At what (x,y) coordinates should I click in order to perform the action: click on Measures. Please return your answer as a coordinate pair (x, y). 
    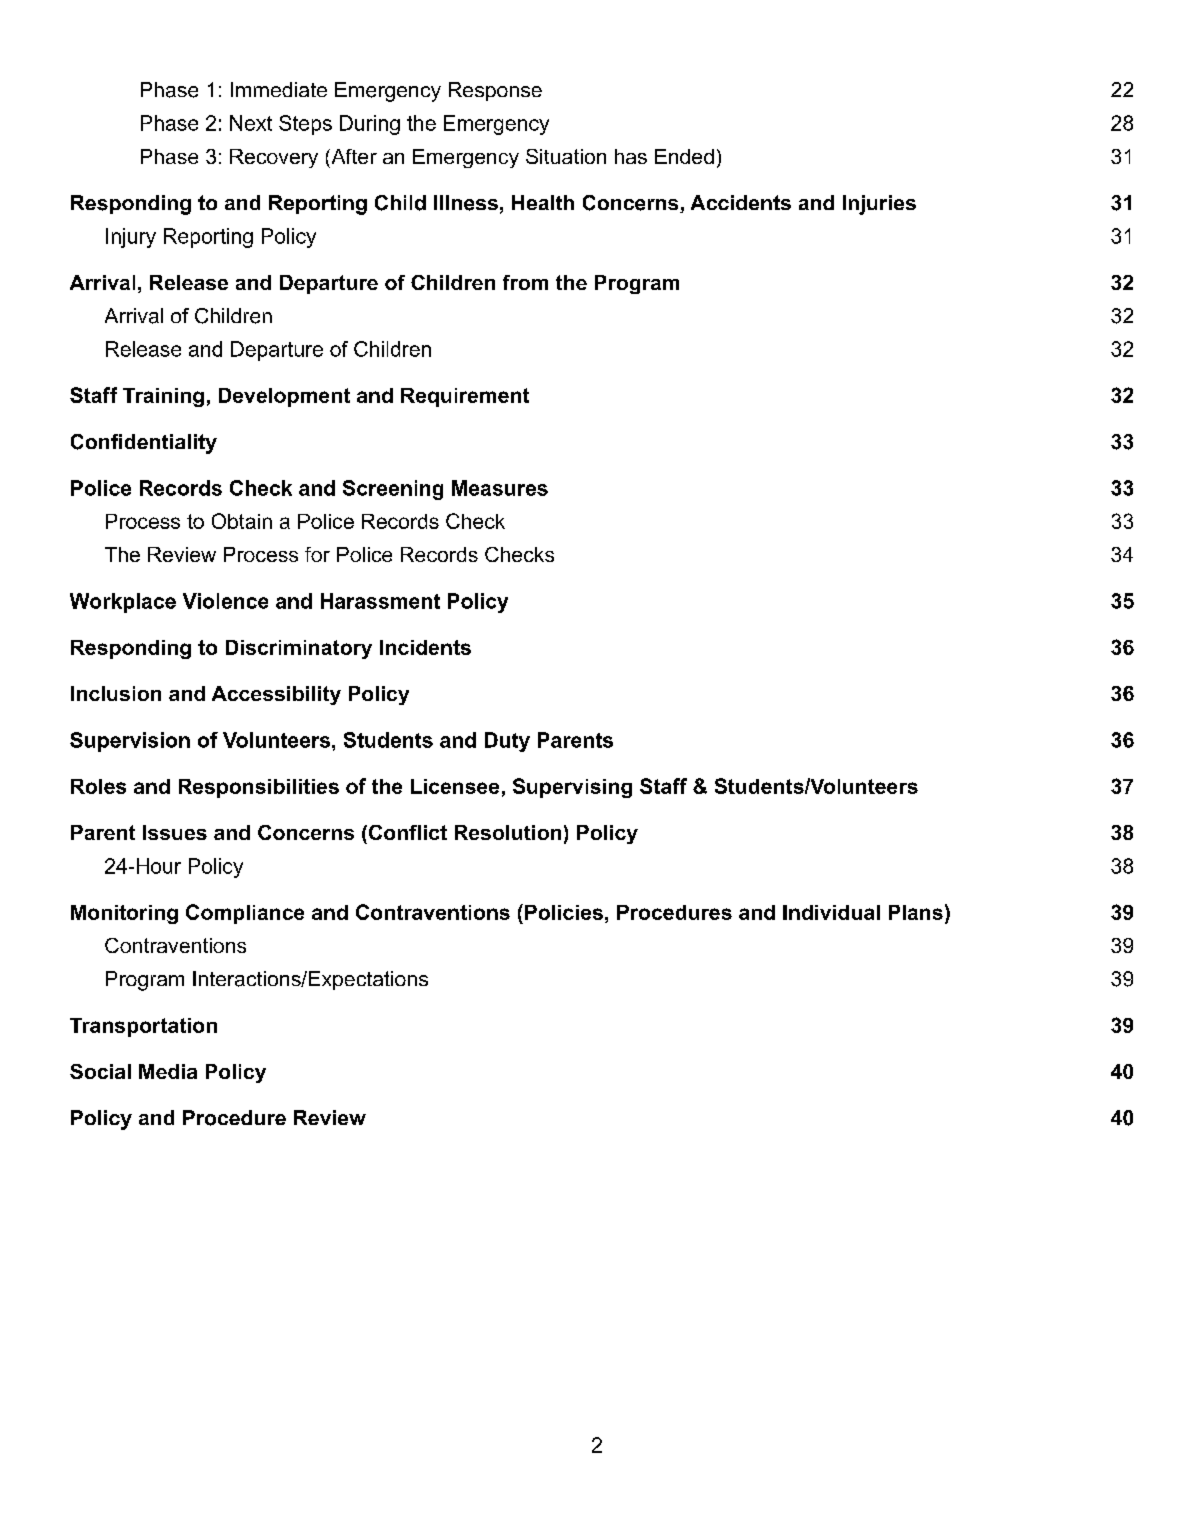
    Looking at the image, I should click on (500, 488).
